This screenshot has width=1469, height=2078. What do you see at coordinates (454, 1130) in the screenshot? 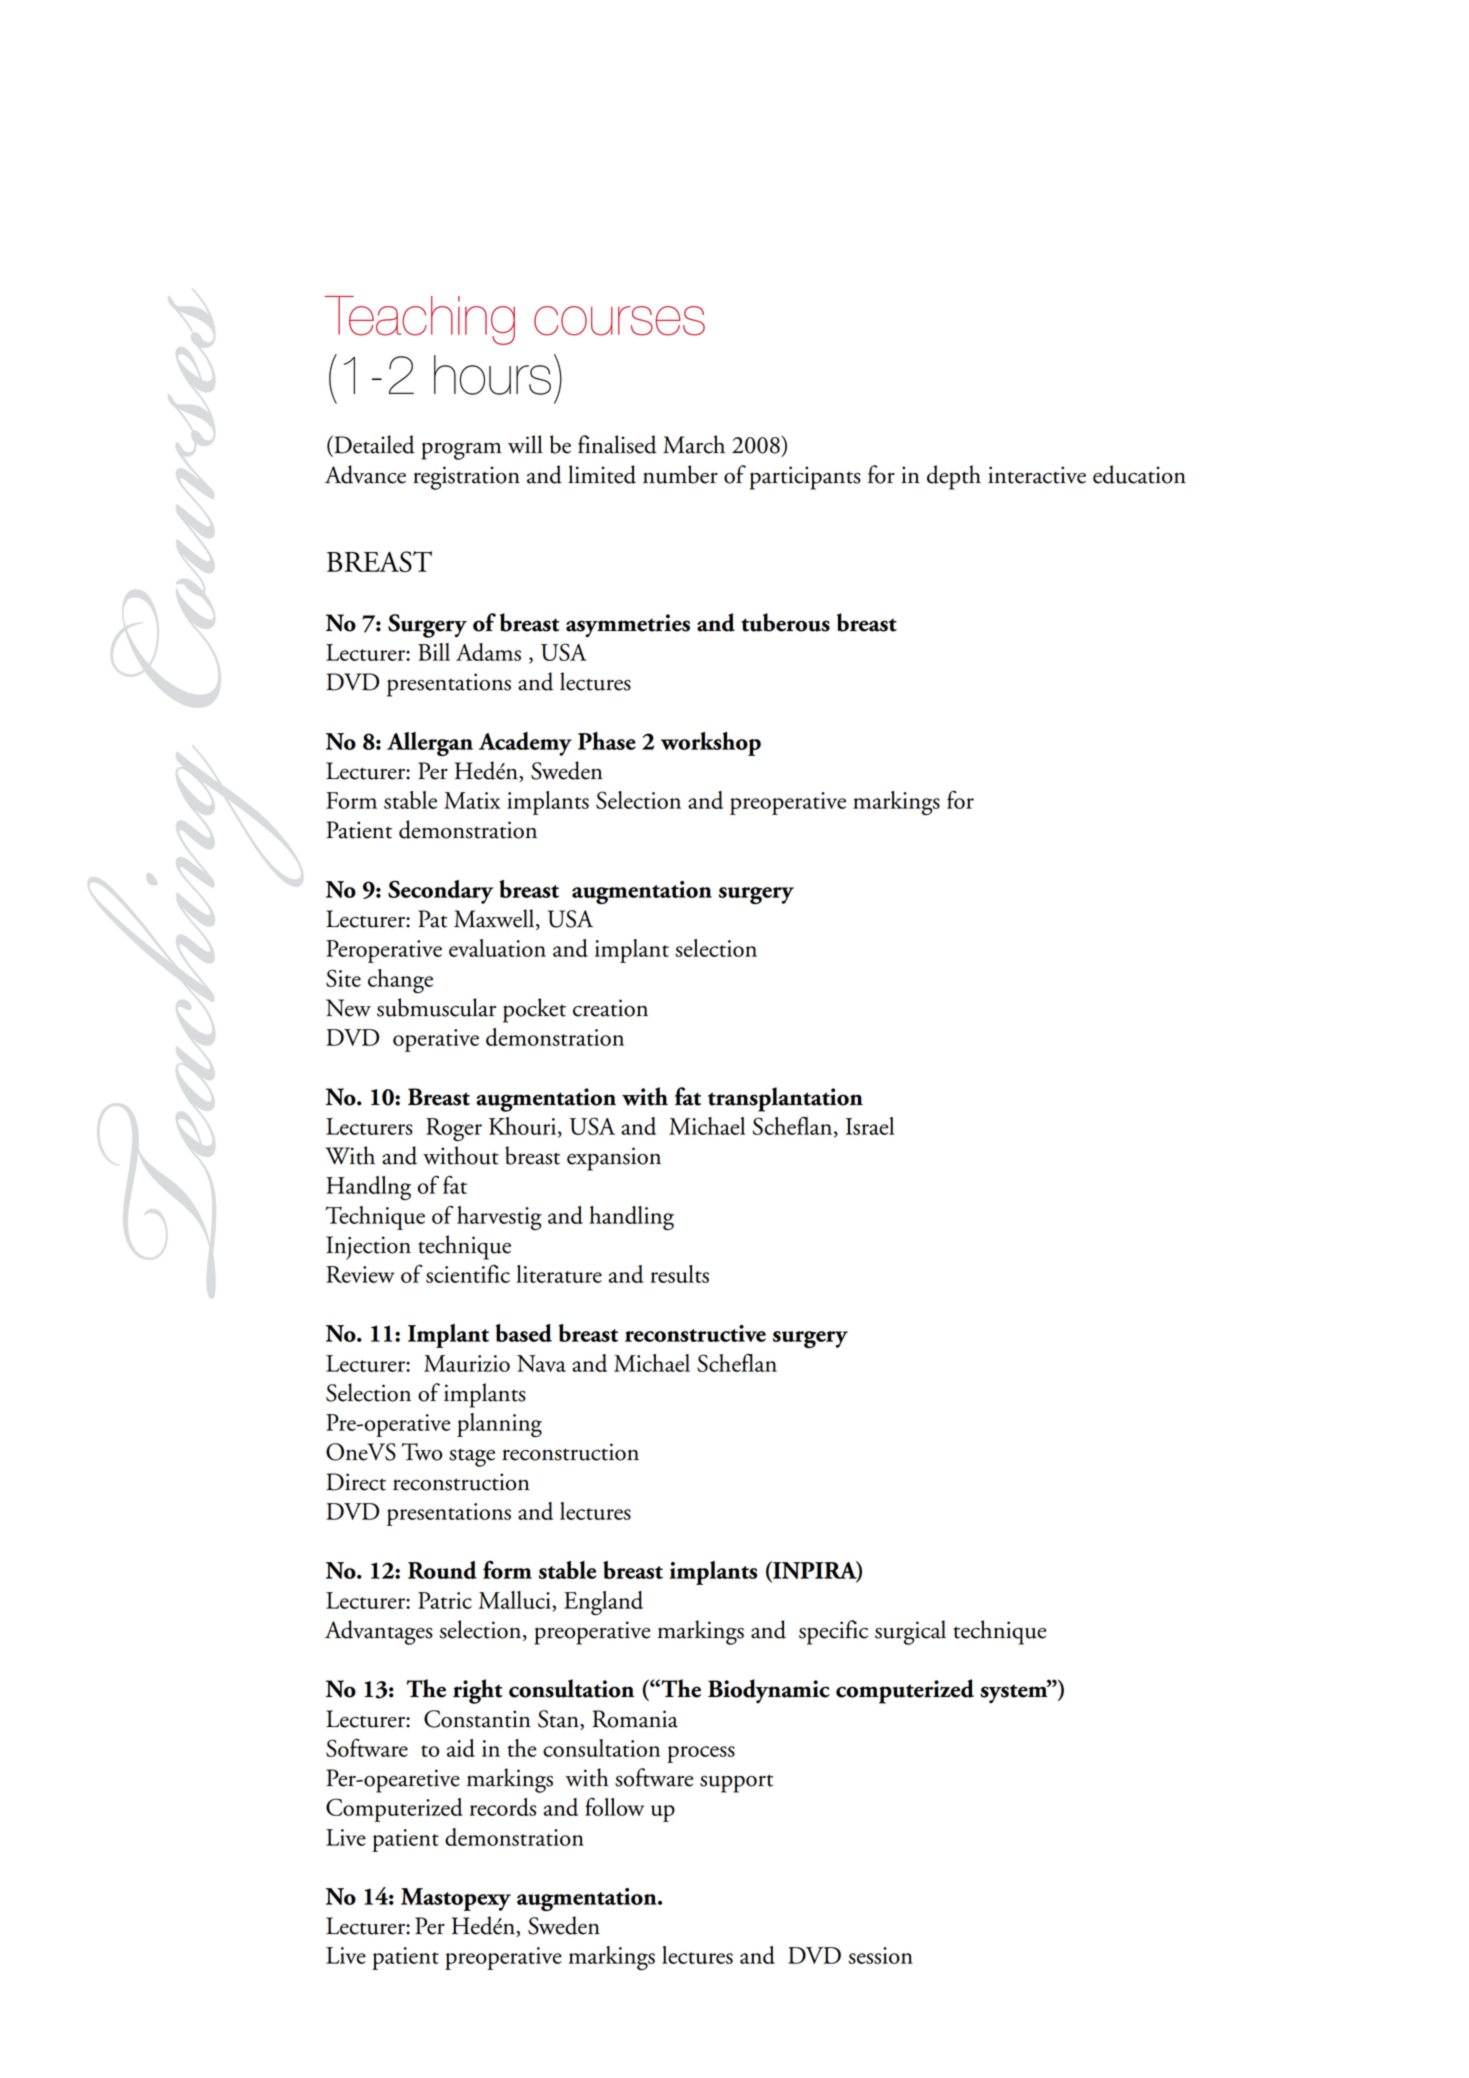
I see `Roger` at bounding box center [454, 1130].
